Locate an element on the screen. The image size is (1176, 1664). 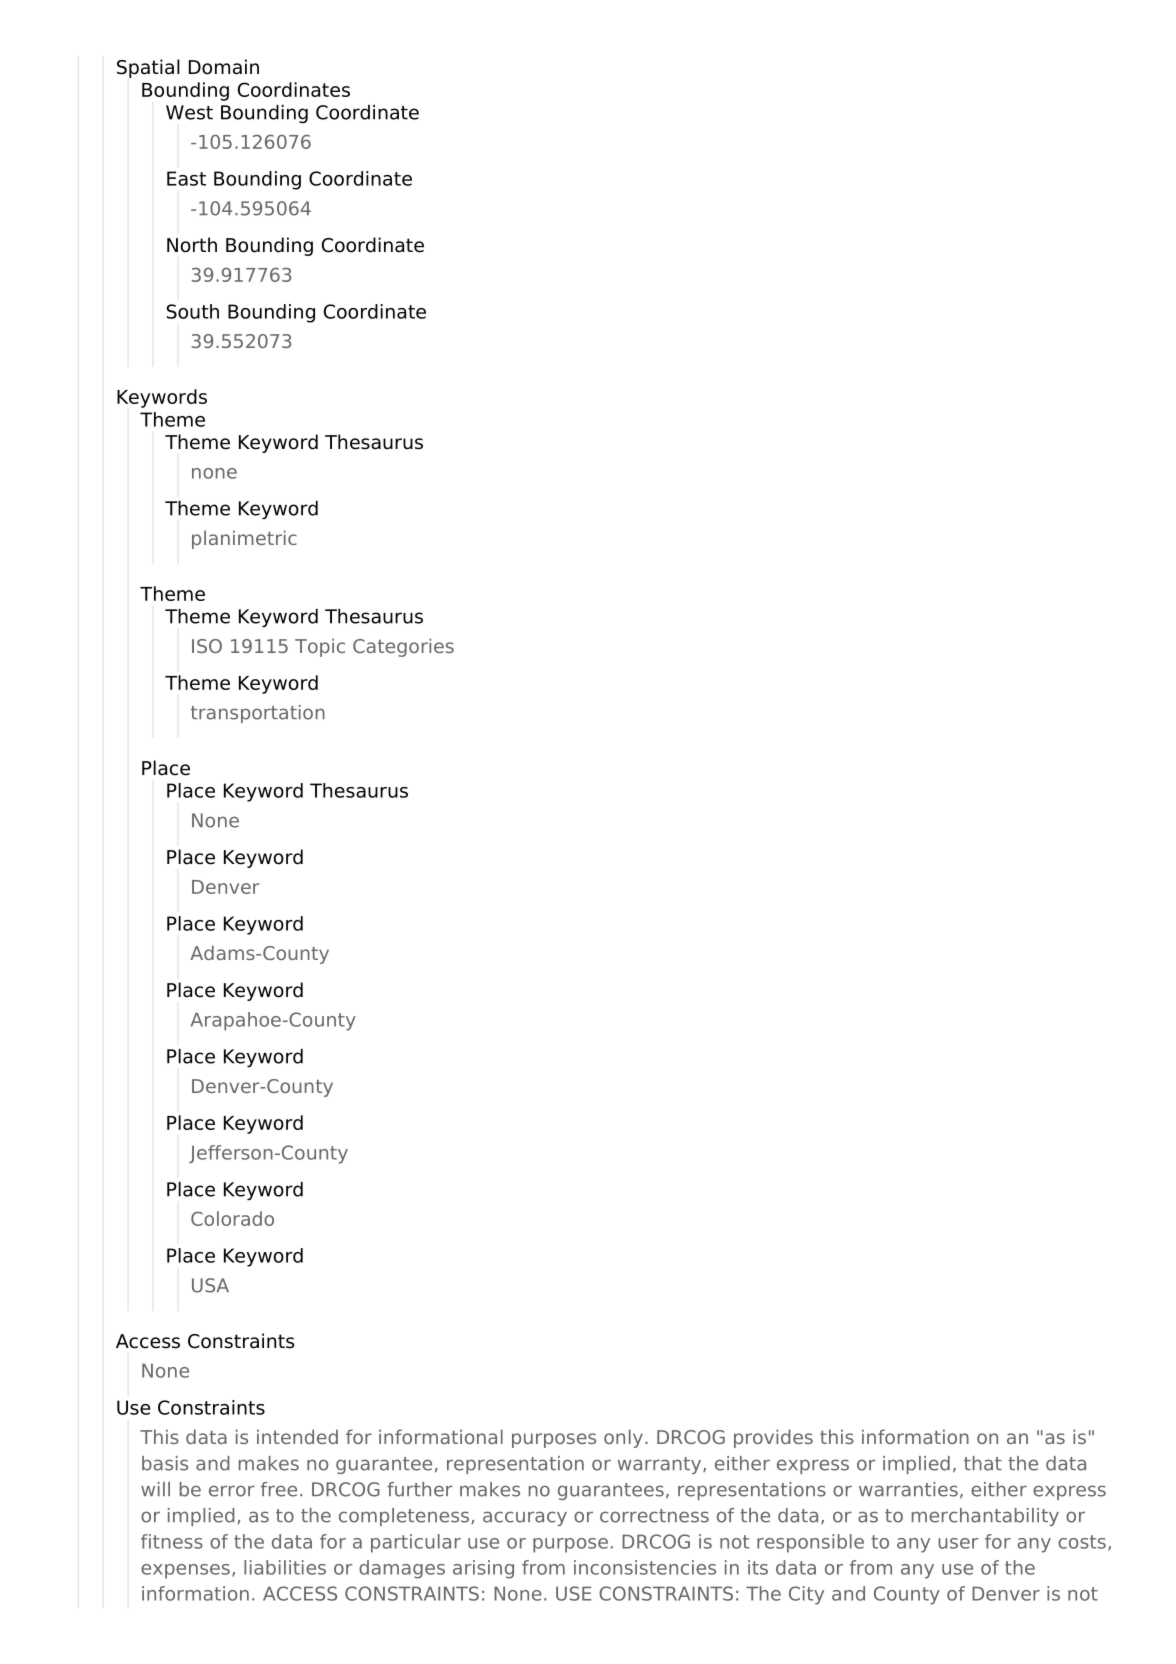
liabilities is located at coordinates (285, 1567).
